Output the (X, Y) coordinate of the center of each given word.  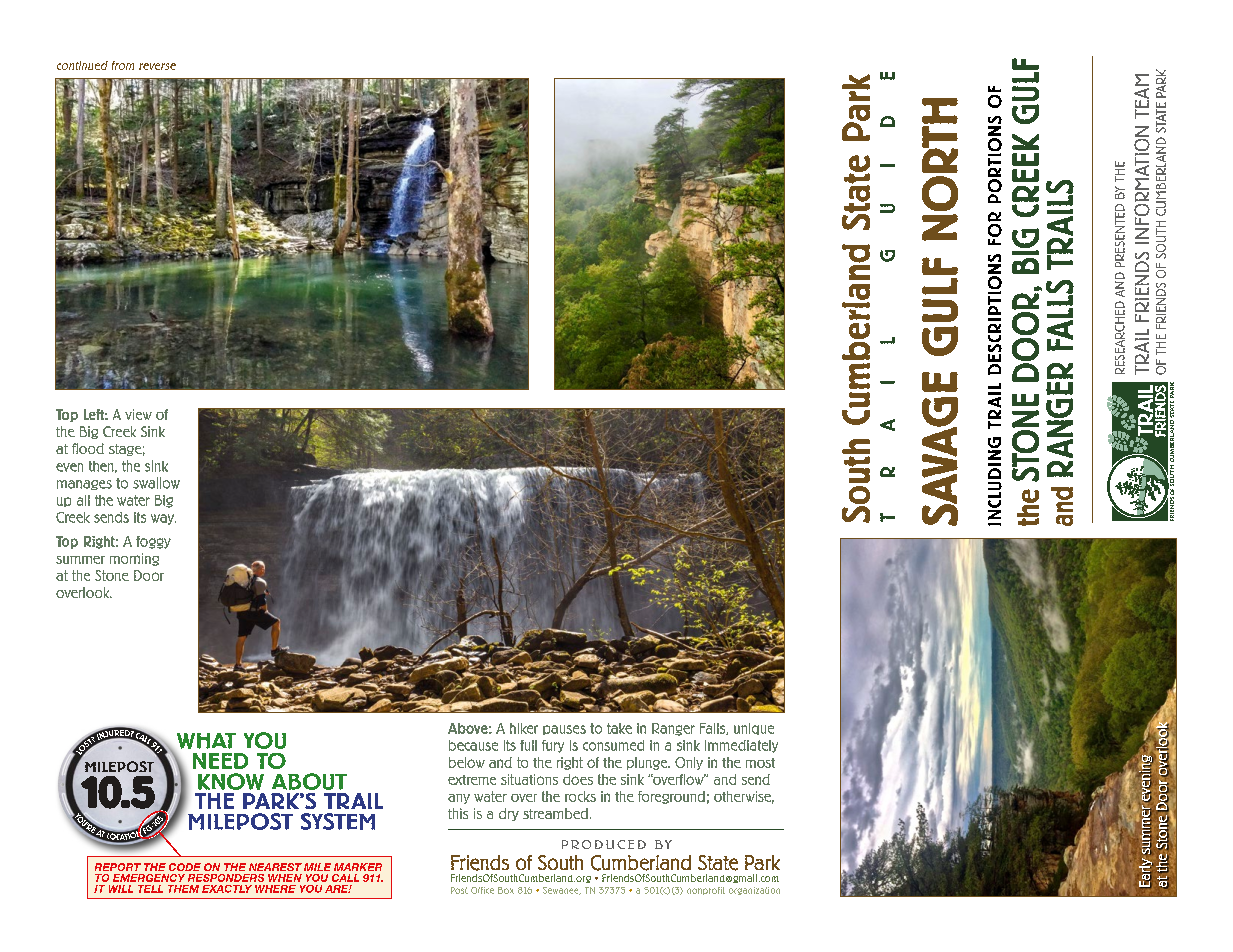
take (619, 728)
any (459, 799)
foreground (671, 797)
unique (754, 729)
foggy (153, 542)
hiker (524, 728)
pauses (564, 730)
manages (84, 485)
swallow (156, 483)
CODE (185, 867)
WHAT (206, 741)
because (473, 745)
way (163, 519)
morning (134, 559)
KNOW (231, 781)
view (138, 414)
